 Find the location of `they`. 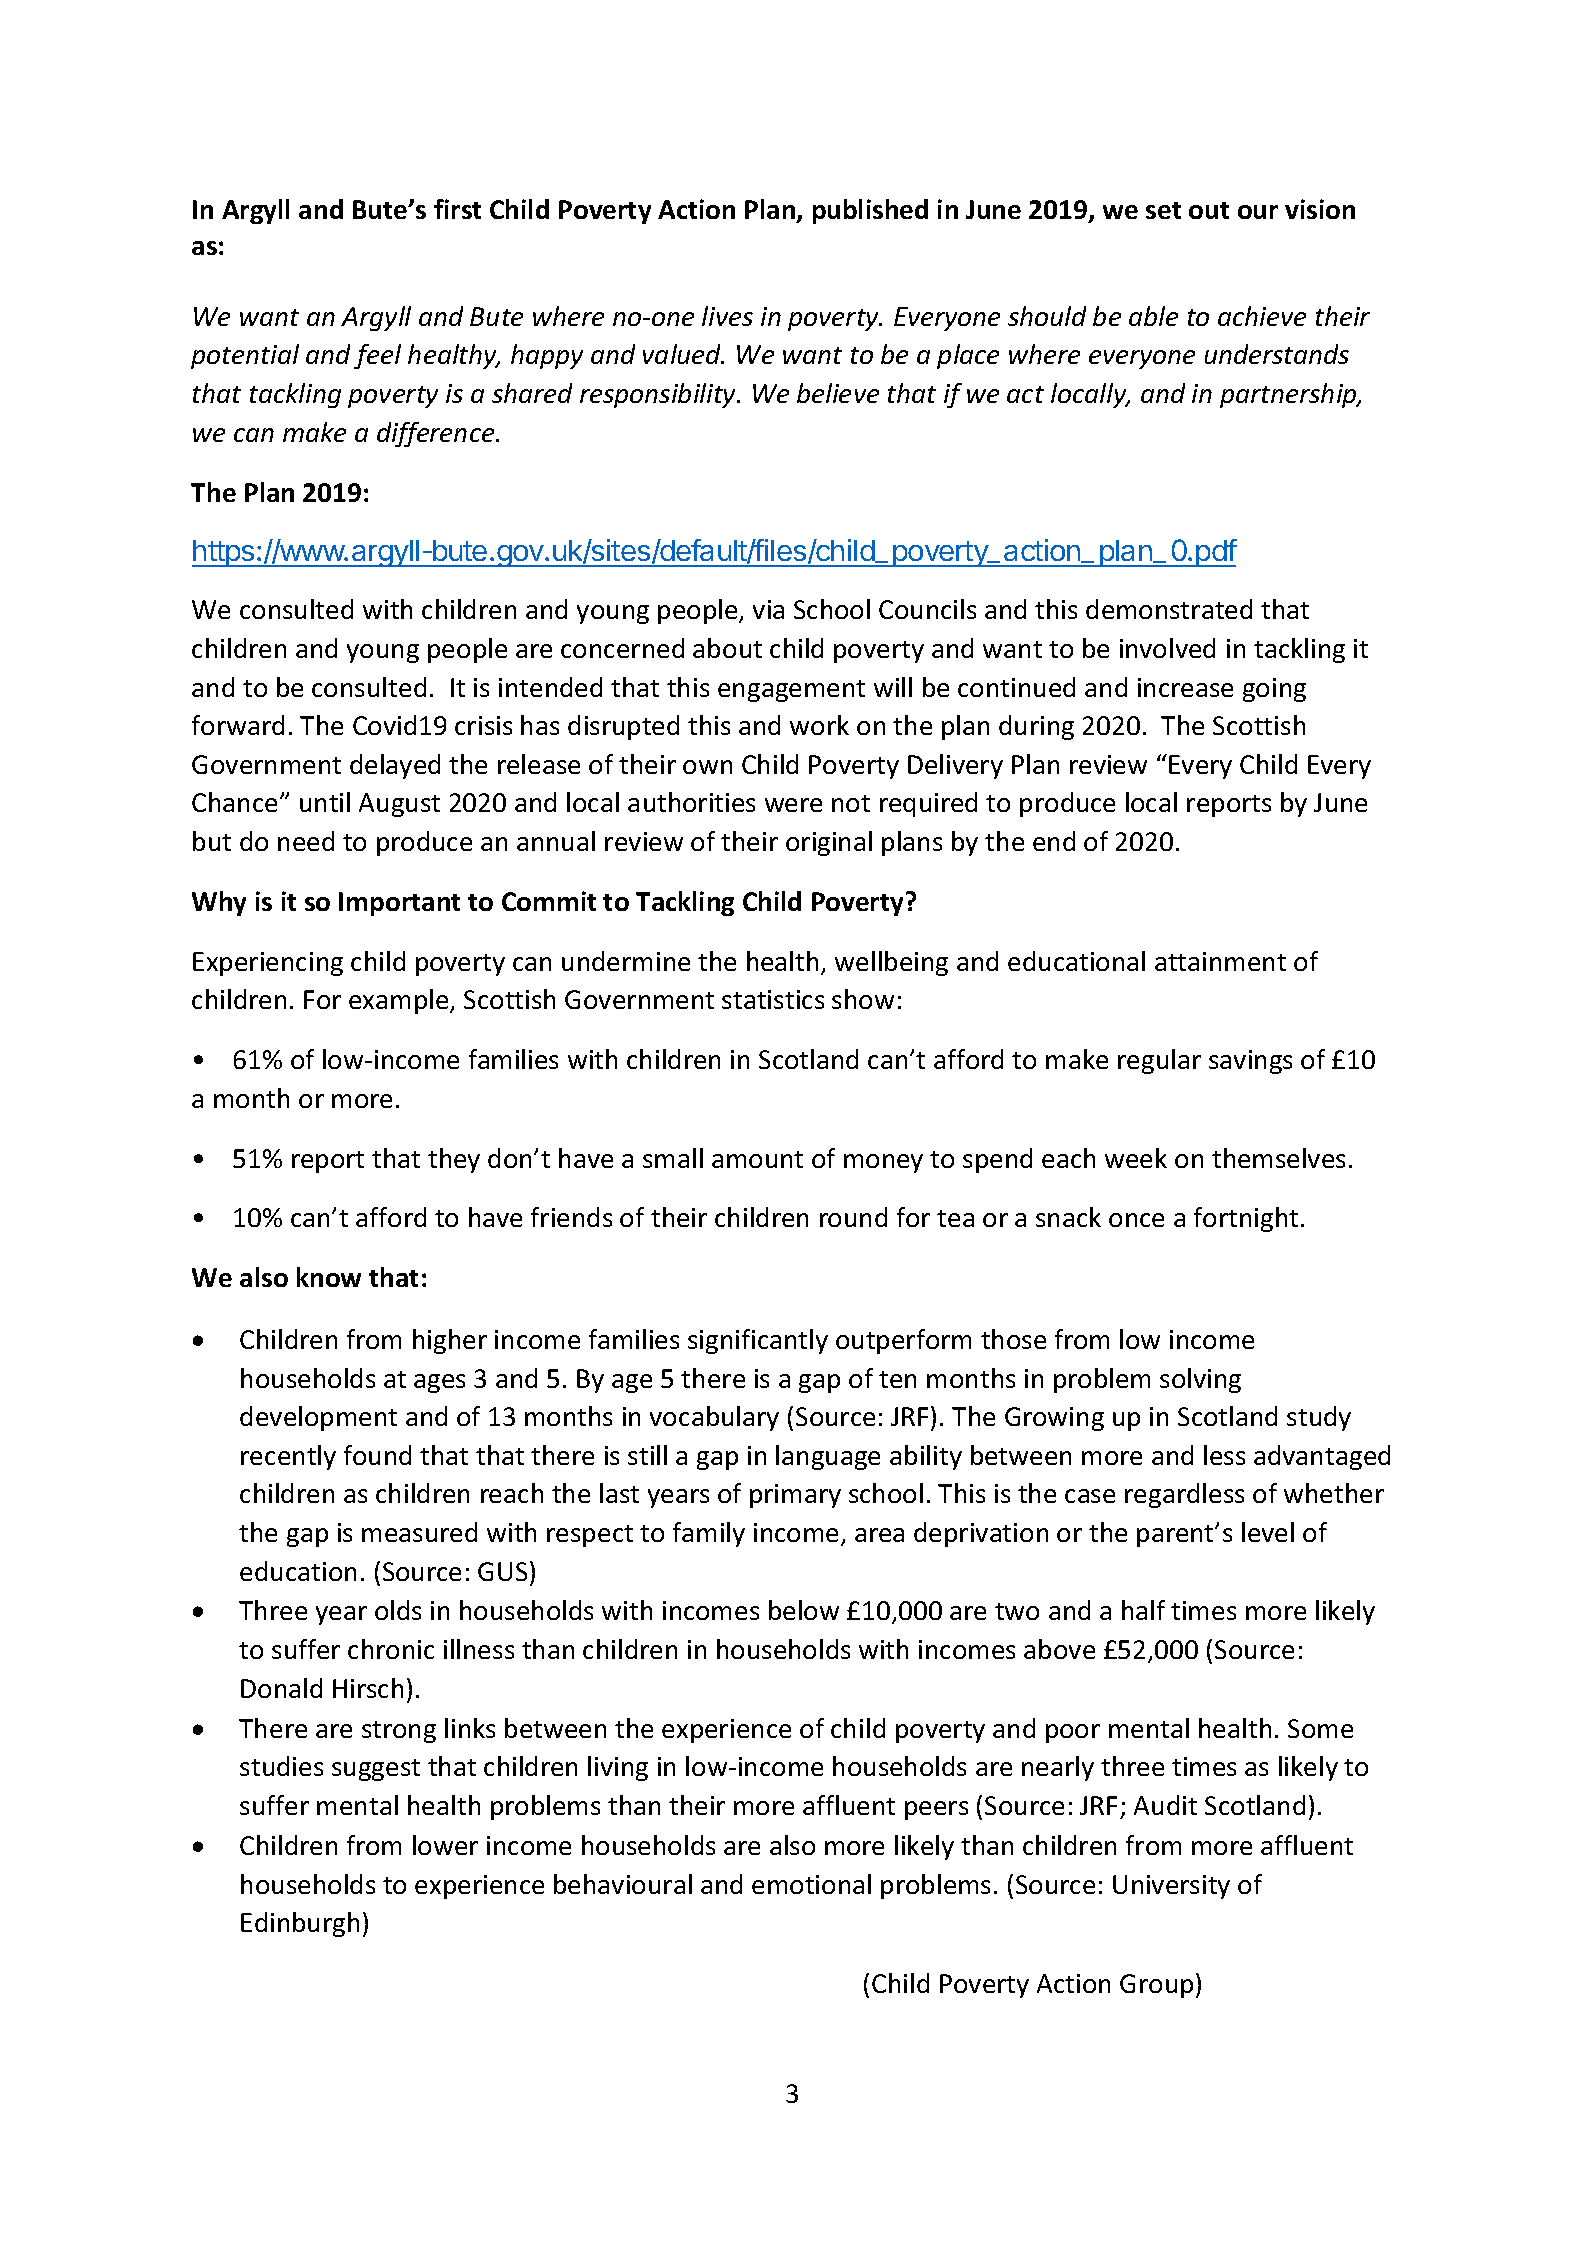

they is located at coordinates (454, 1160).
